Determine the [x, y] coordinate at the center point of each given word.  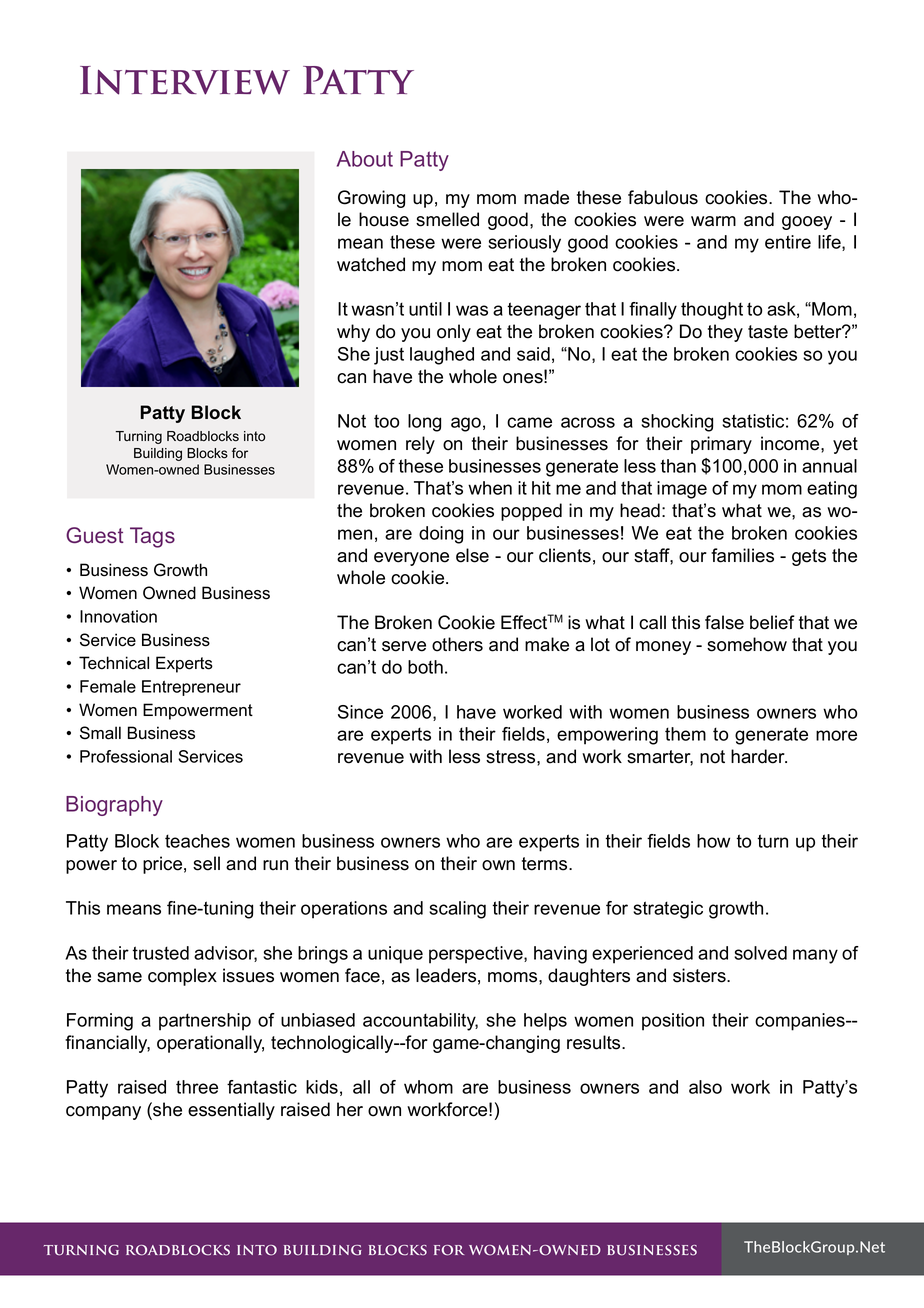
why [353, 333]
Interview [185, 80]
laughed [442, 356]
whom [428, 1087]
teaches [197, 841]
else [472, 555]
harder [759, 756]
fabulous [663, 197]
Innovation [118, 616]
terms [546, 864]
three [197, 1087]
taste [768, 332]
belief [772, 622]
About [365, 159]
